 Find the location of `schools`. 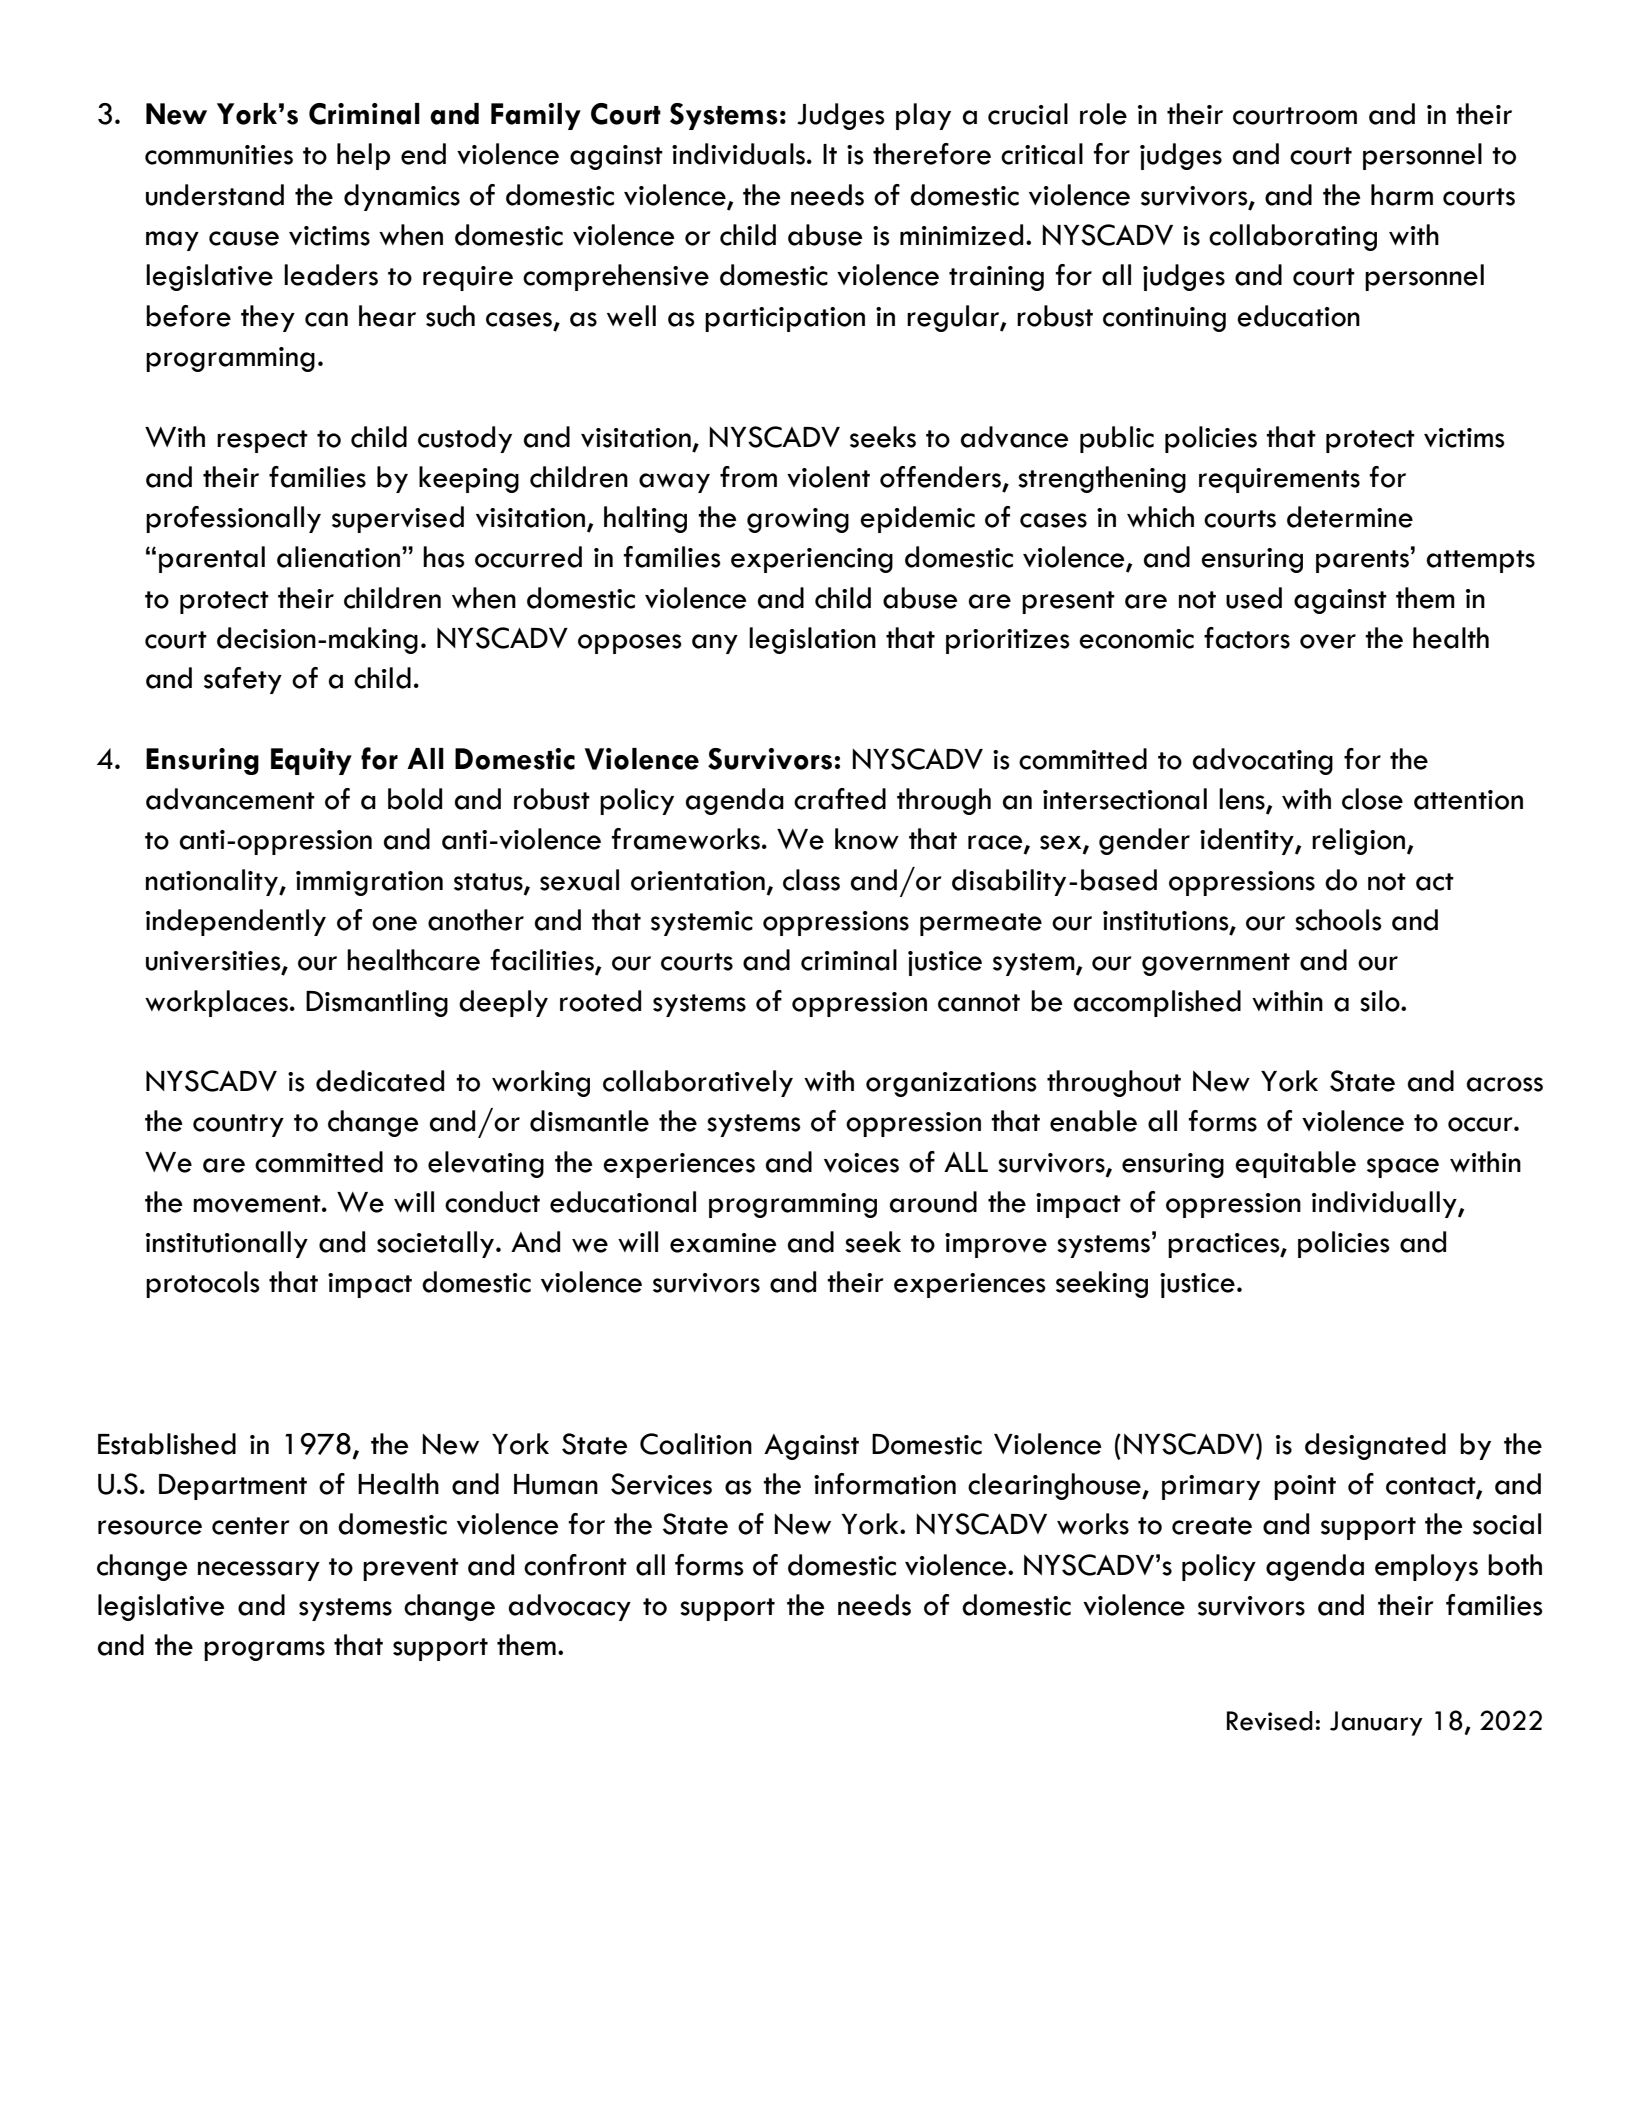

schools is located at coordinates (1338, 920).
